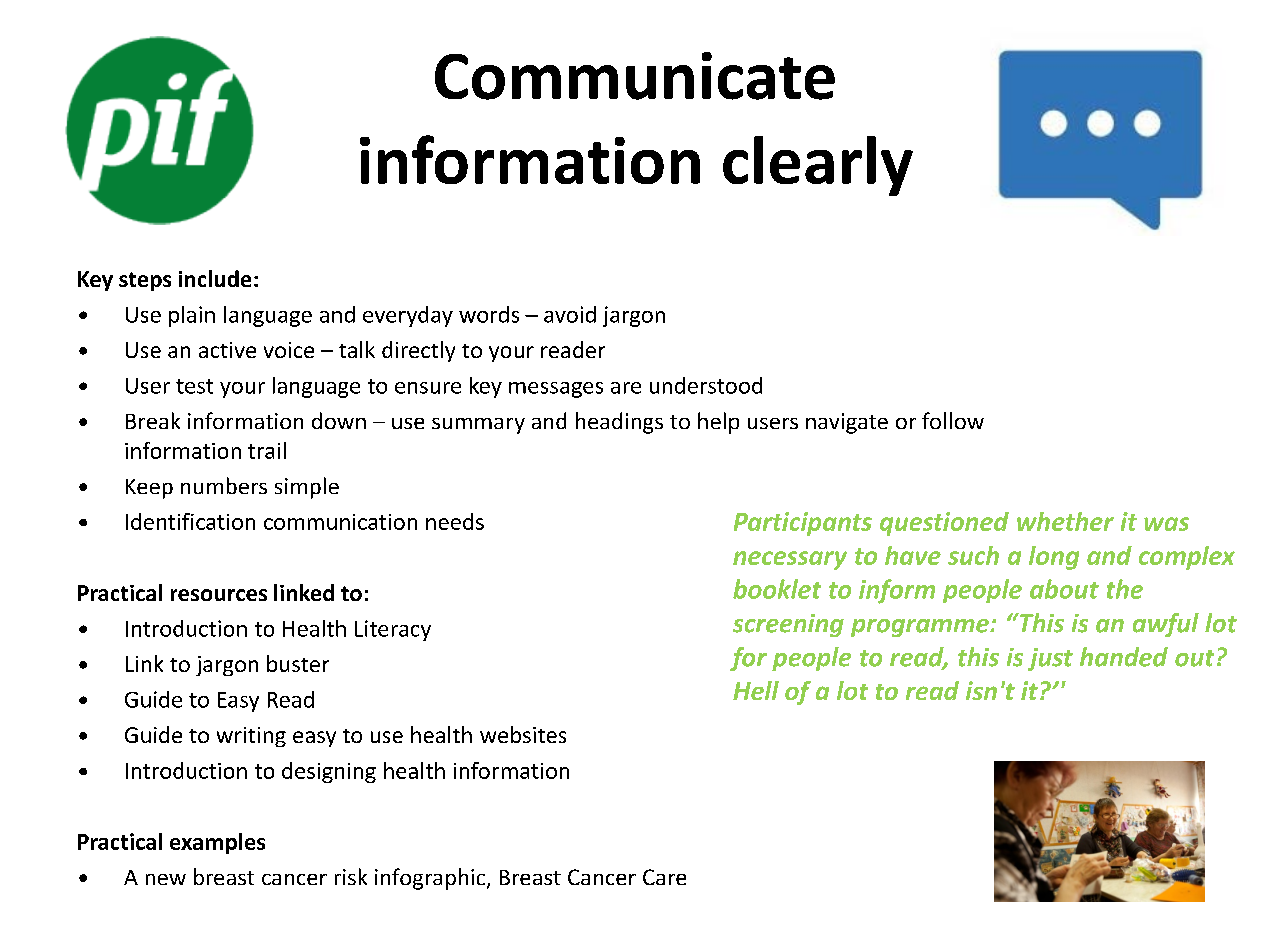  What do you see at coordinates (619, 423) in the document?
I see `headings` at bounding box center [619, 423].
